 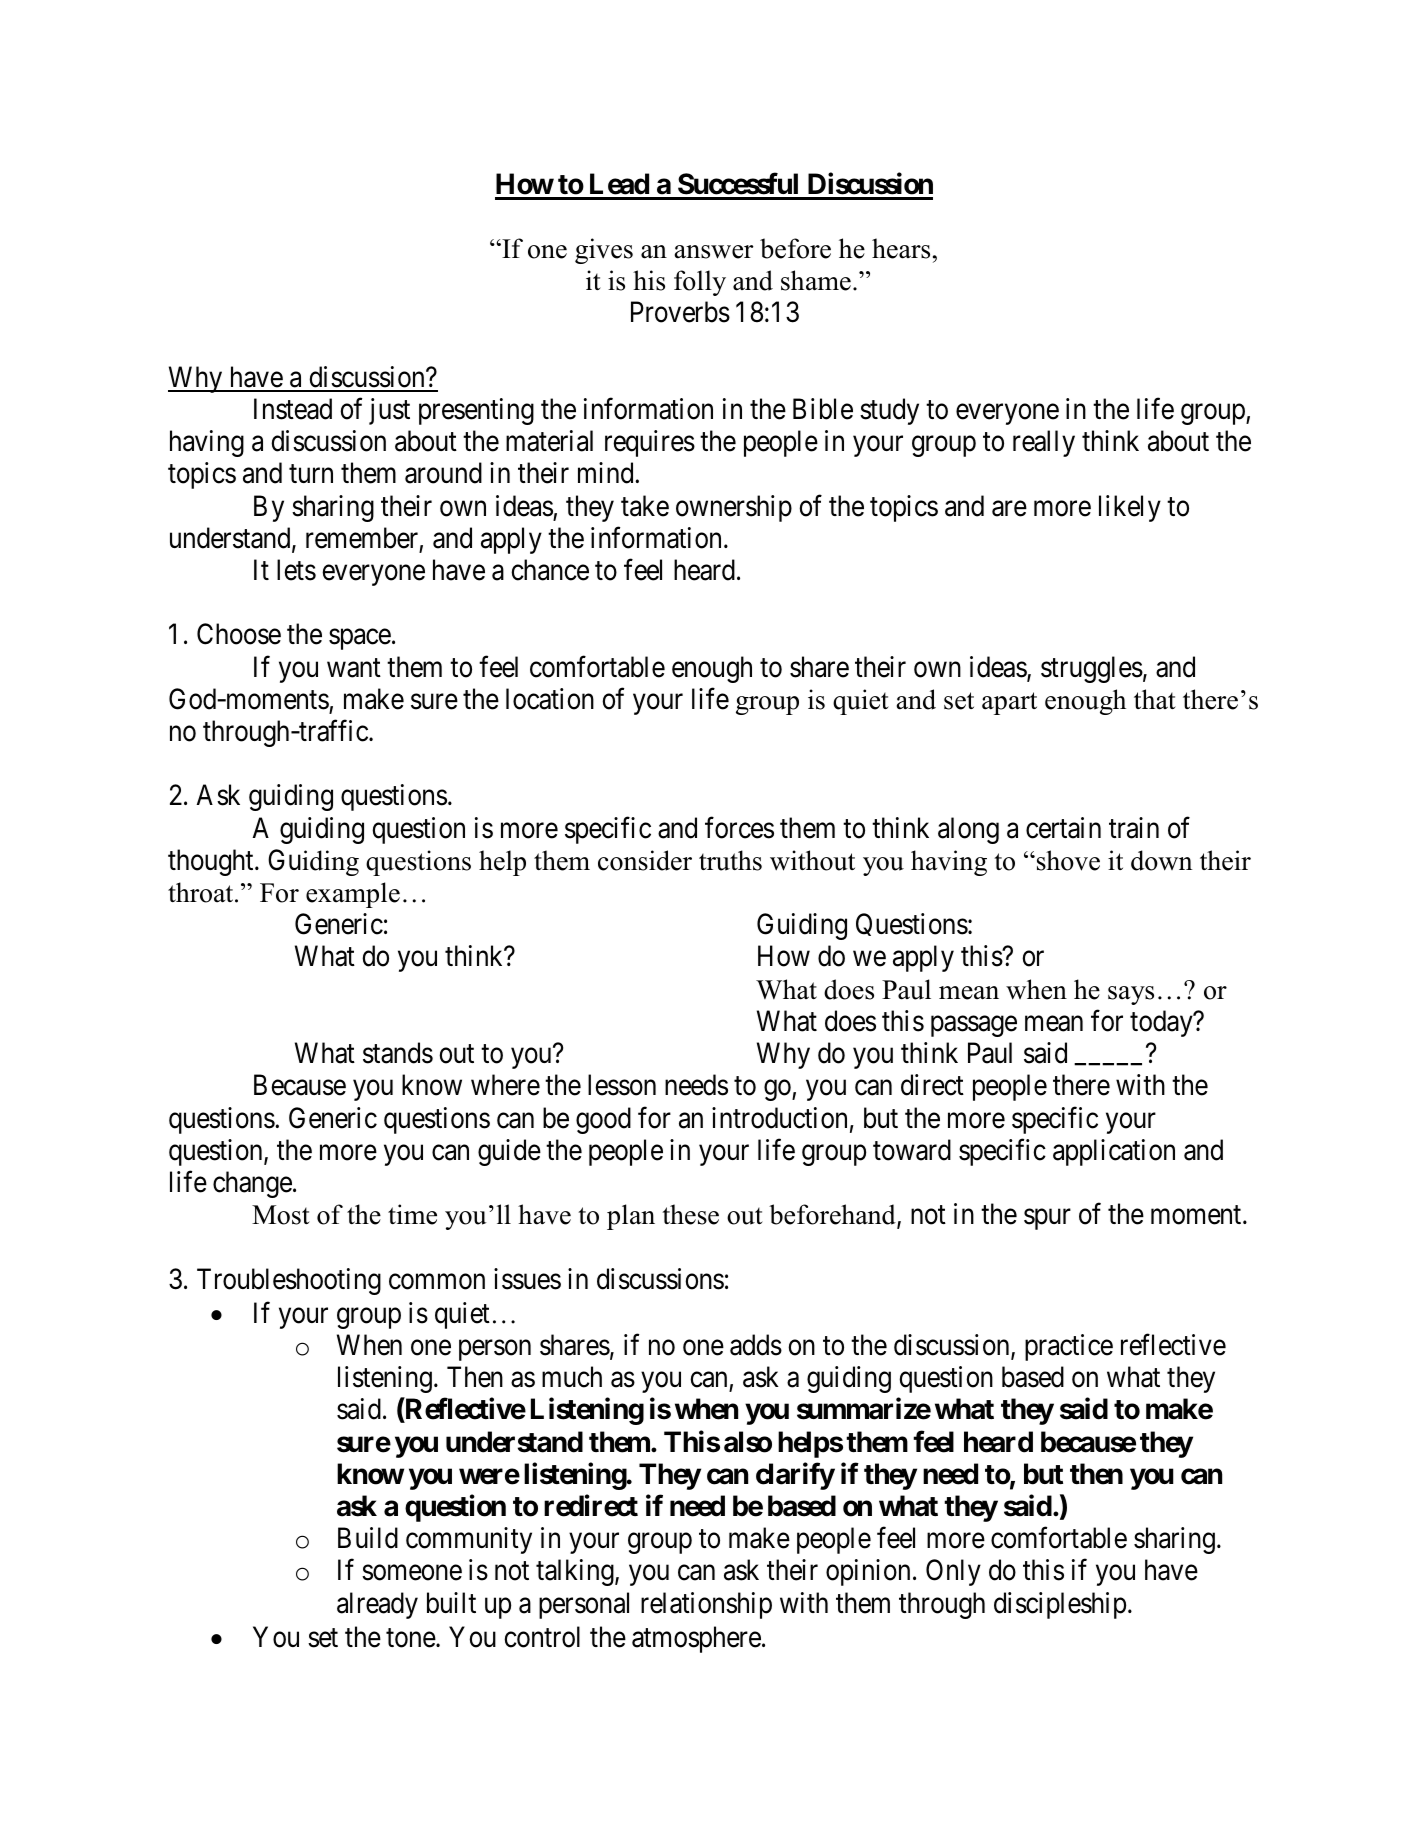 What do you see at coordinates (901, 248) in the screenshot?
I see `hears` at bounding box center [901, 248].
